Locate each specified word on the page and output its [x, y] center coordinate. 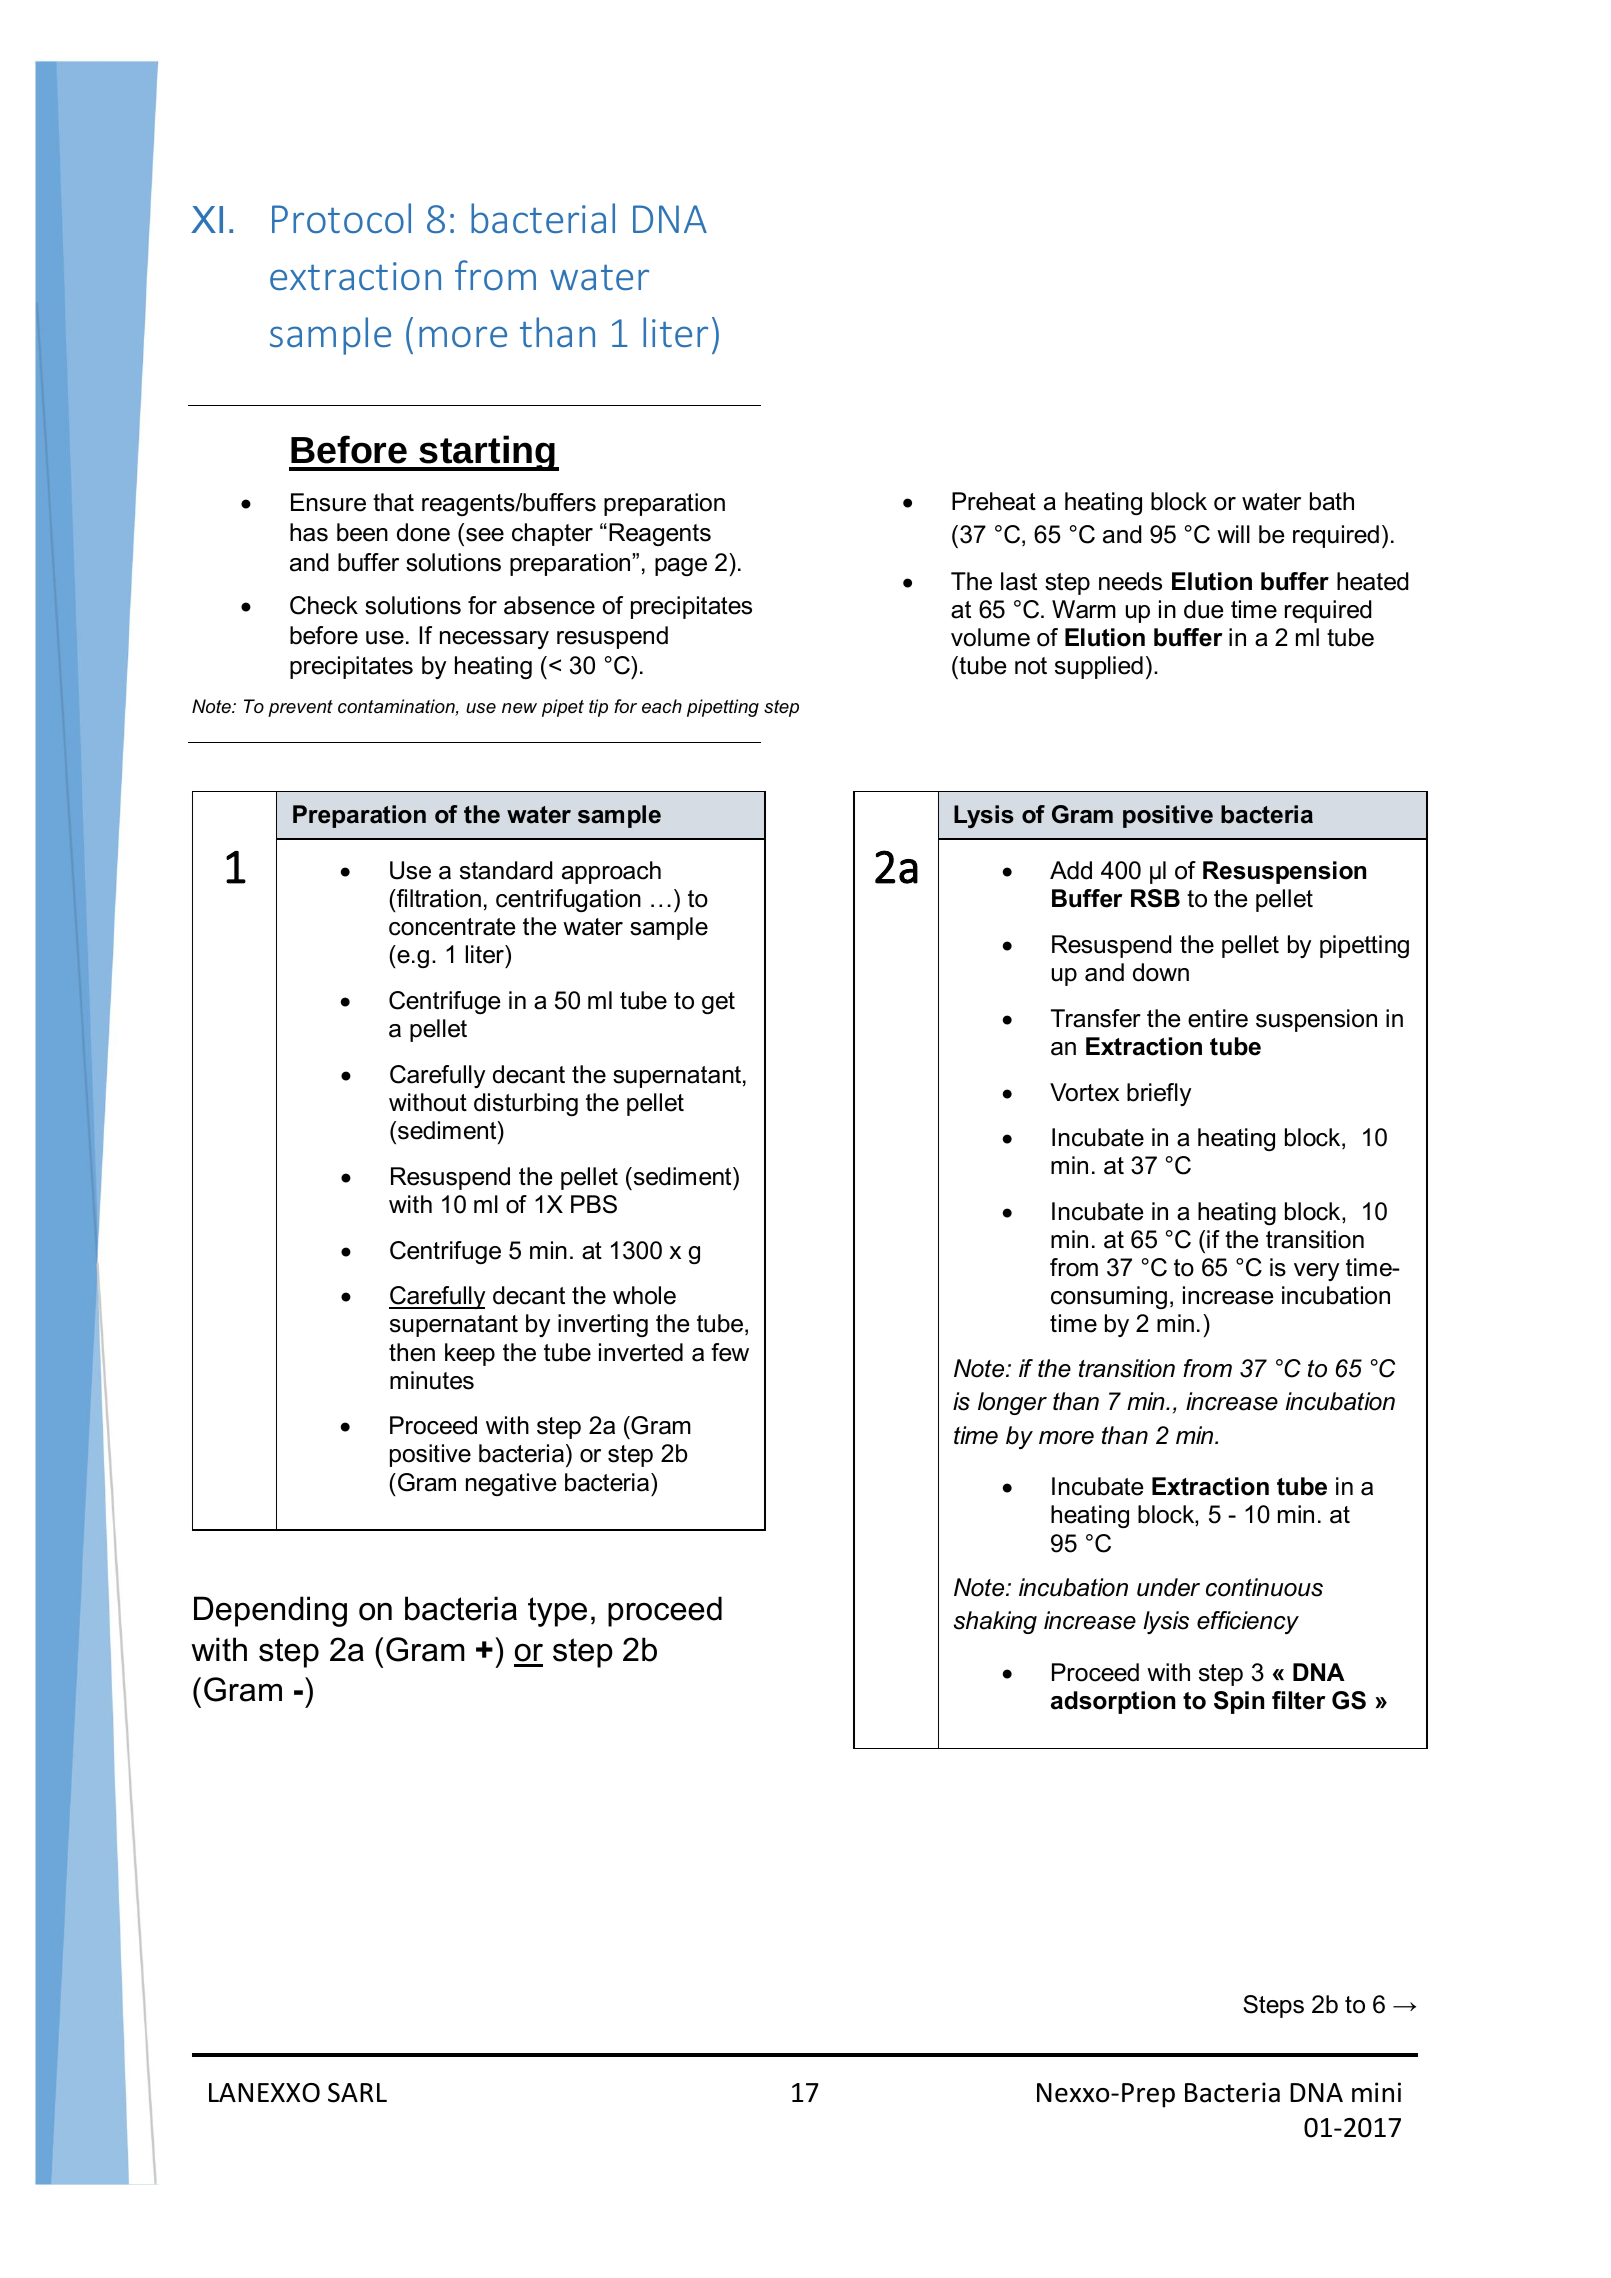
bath [1332, 501]
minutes [432, 1380]
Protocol [341, 218]
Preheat [994, 501]
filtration [438, 898]
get [718, 1003]
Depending [270, 1611]
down [1161, 972]
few [730, 1352]
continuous [1264, 1587]
